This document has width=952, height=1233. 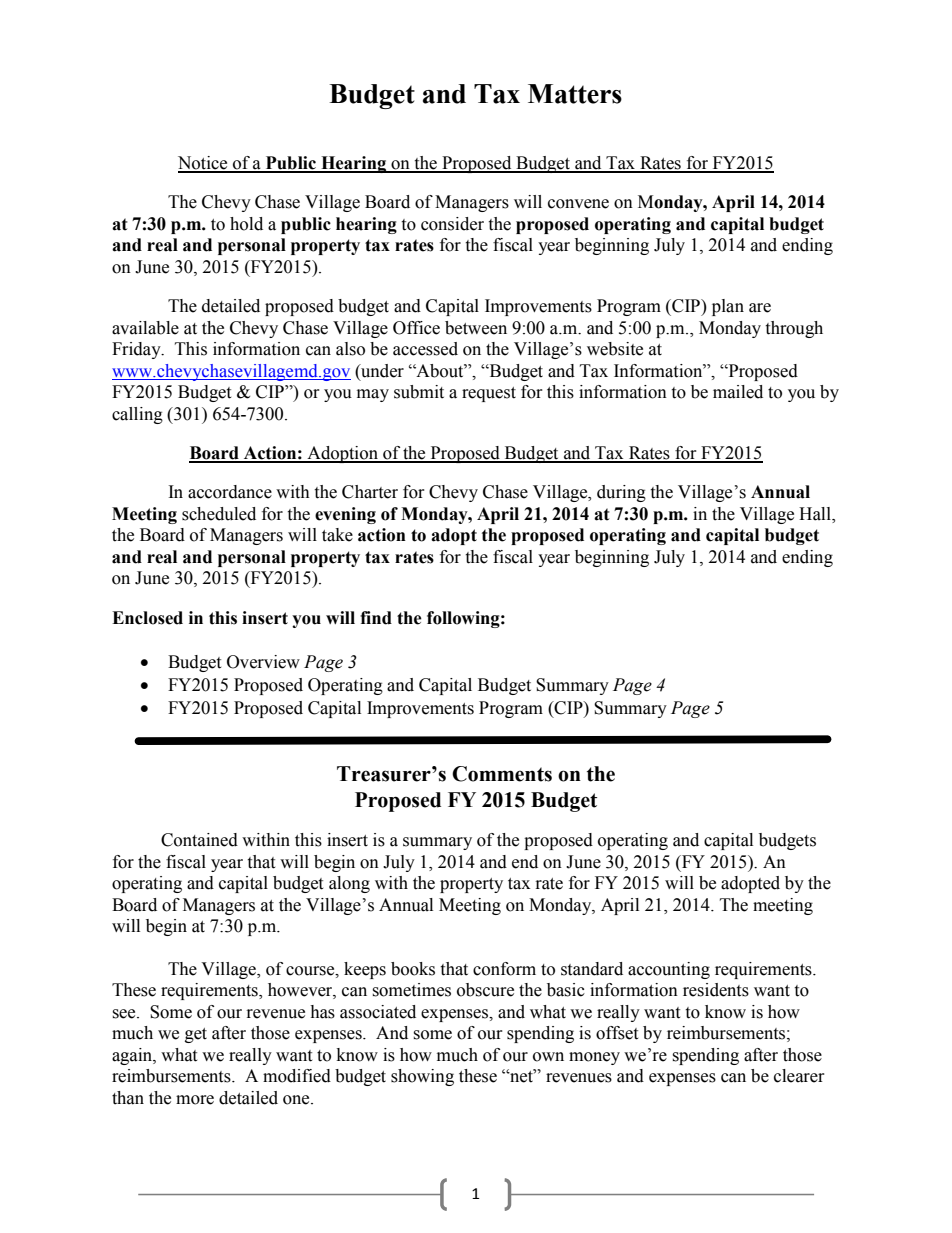 I want to click on Notice, so click(x=204, y=164).
